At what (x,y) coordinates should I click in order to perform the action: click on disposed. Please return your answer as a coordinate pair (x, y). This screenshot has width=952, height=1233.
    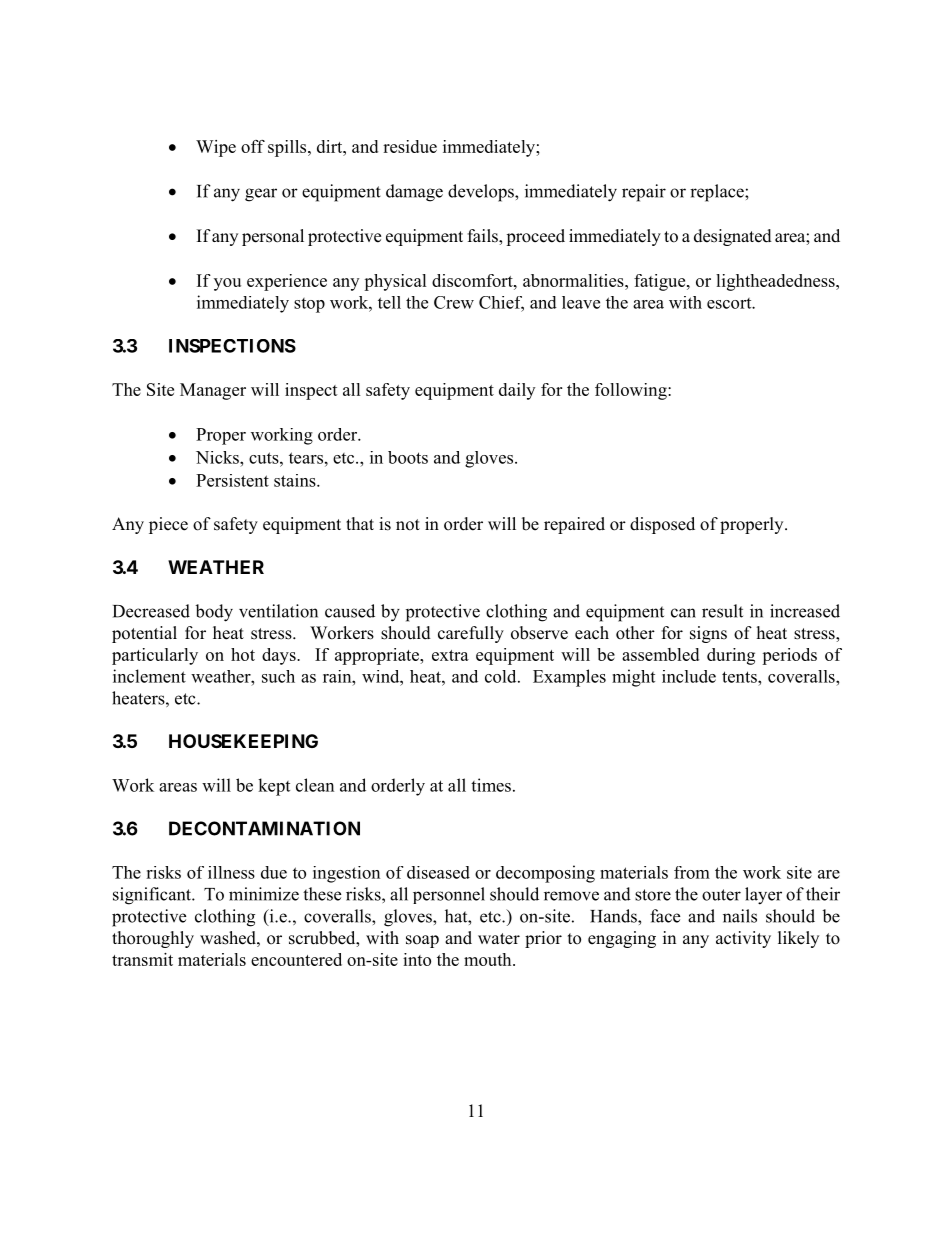
    Looking at the image, I should click on (662, 525).
